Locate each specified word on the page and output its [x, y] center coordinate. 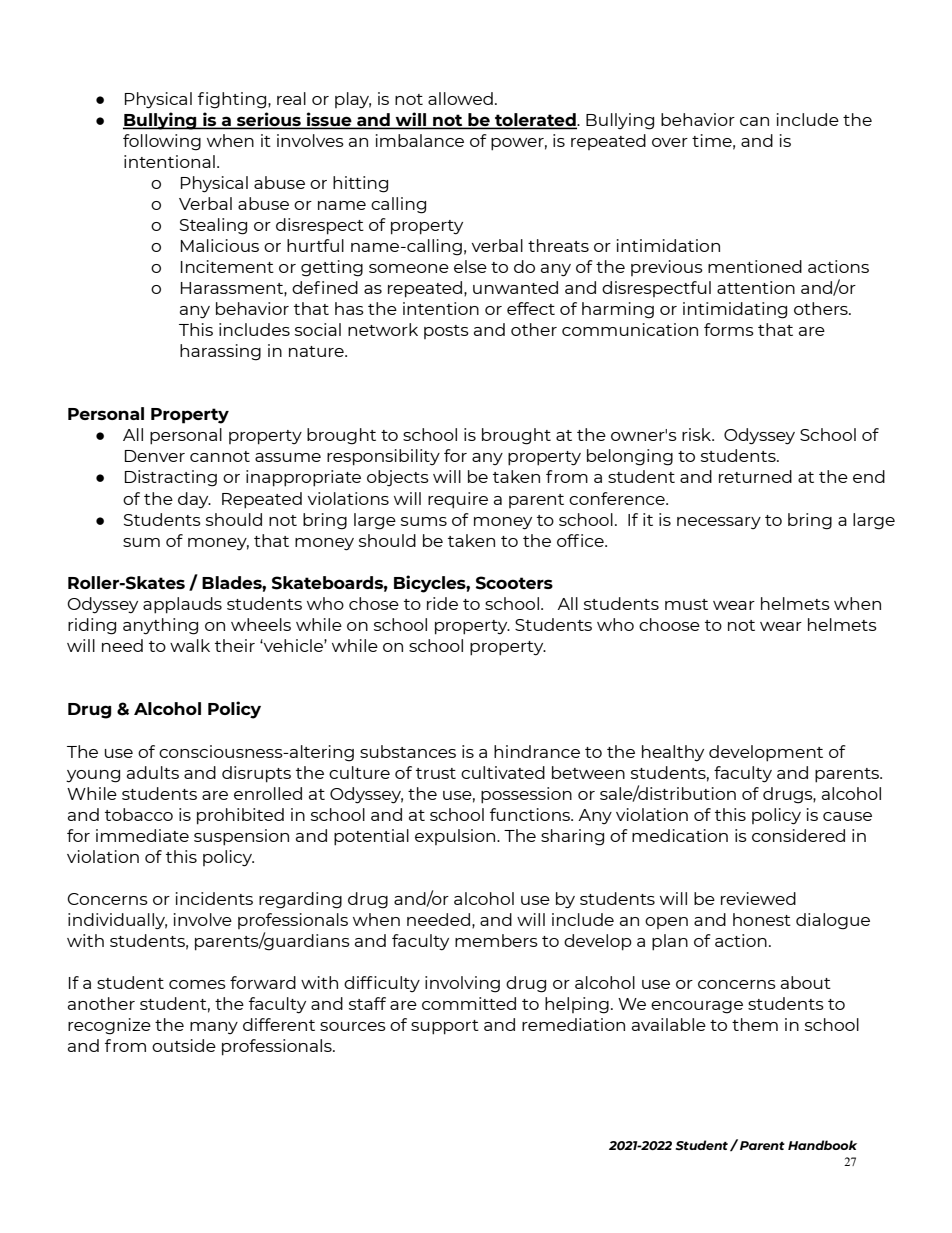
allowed [460, 98]
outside [184, 1045]
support [445, 1027]
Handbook [822, 1145]
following [162, 142]
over [670, 142]
